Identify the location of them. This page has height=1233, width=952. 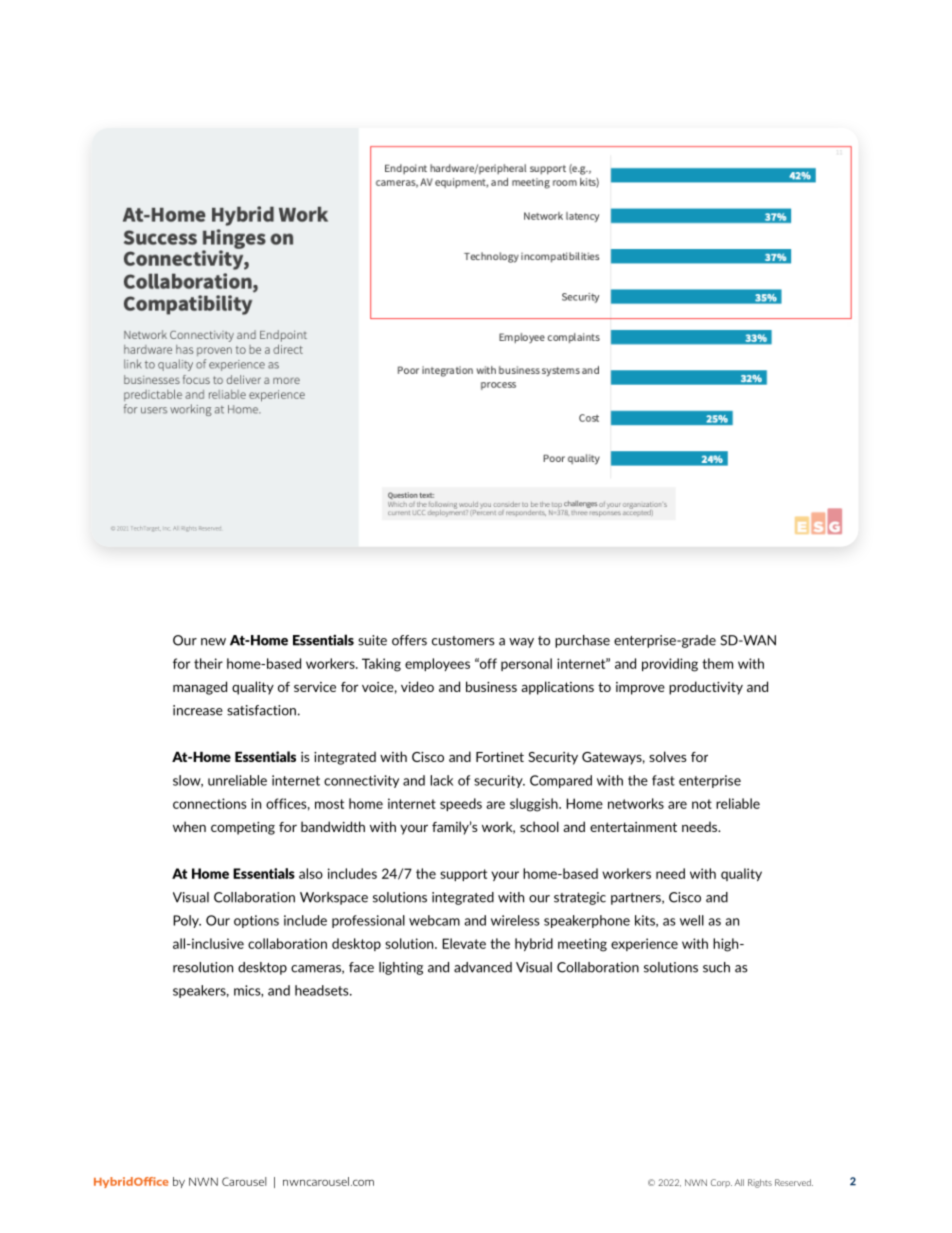
(717, 663).
